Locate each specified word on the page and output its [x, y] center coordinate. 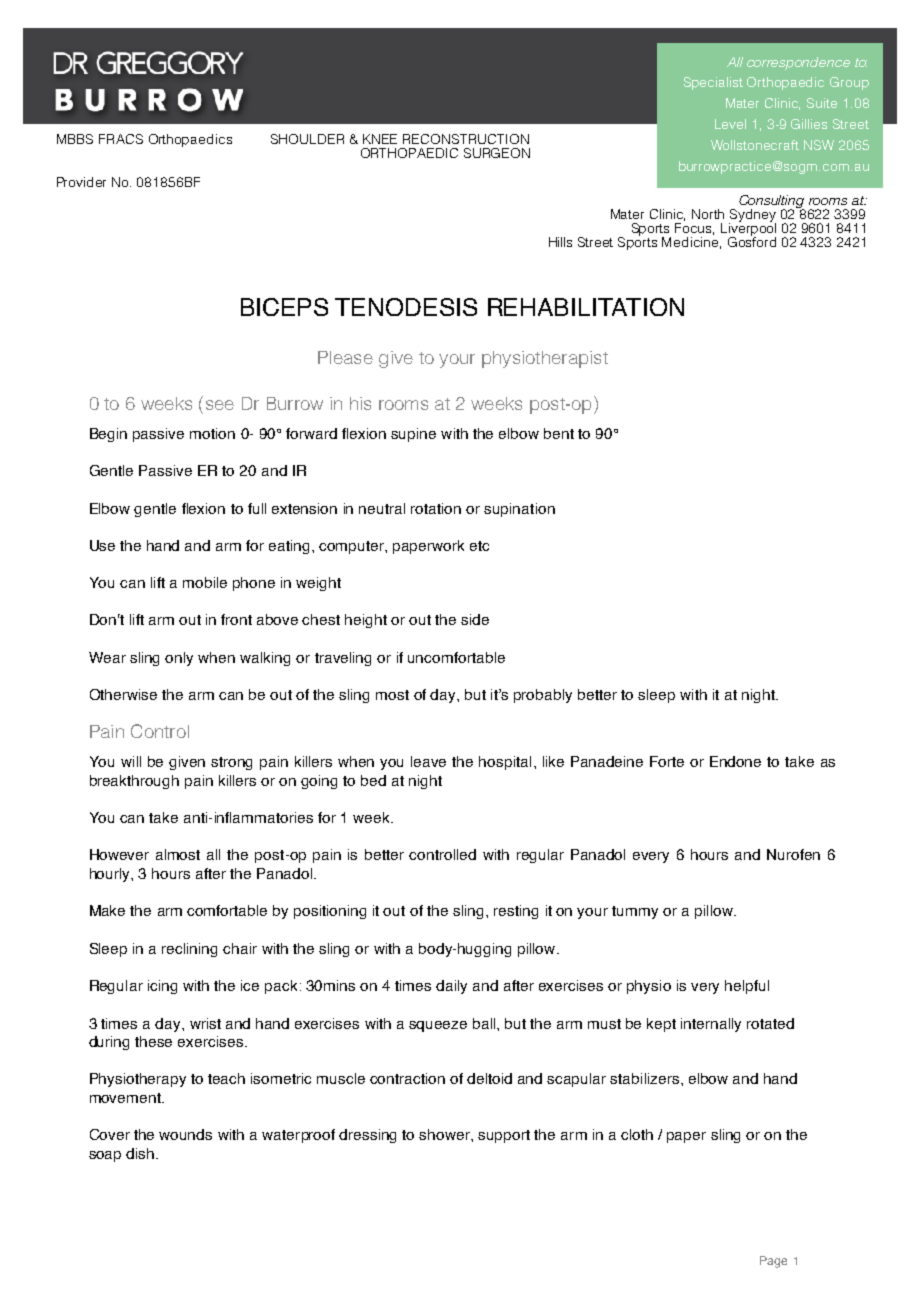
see [220, 405]
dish [141, 1153]
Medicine [691, 243]
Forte [667, 761]
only [179, 659]
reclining [189, 950]
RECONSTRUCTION [466, 139]
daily [451, 987]
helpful [747, 987]
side [475, 619]
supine [413, 435]
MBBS [75, 139]
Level [730, 124]
